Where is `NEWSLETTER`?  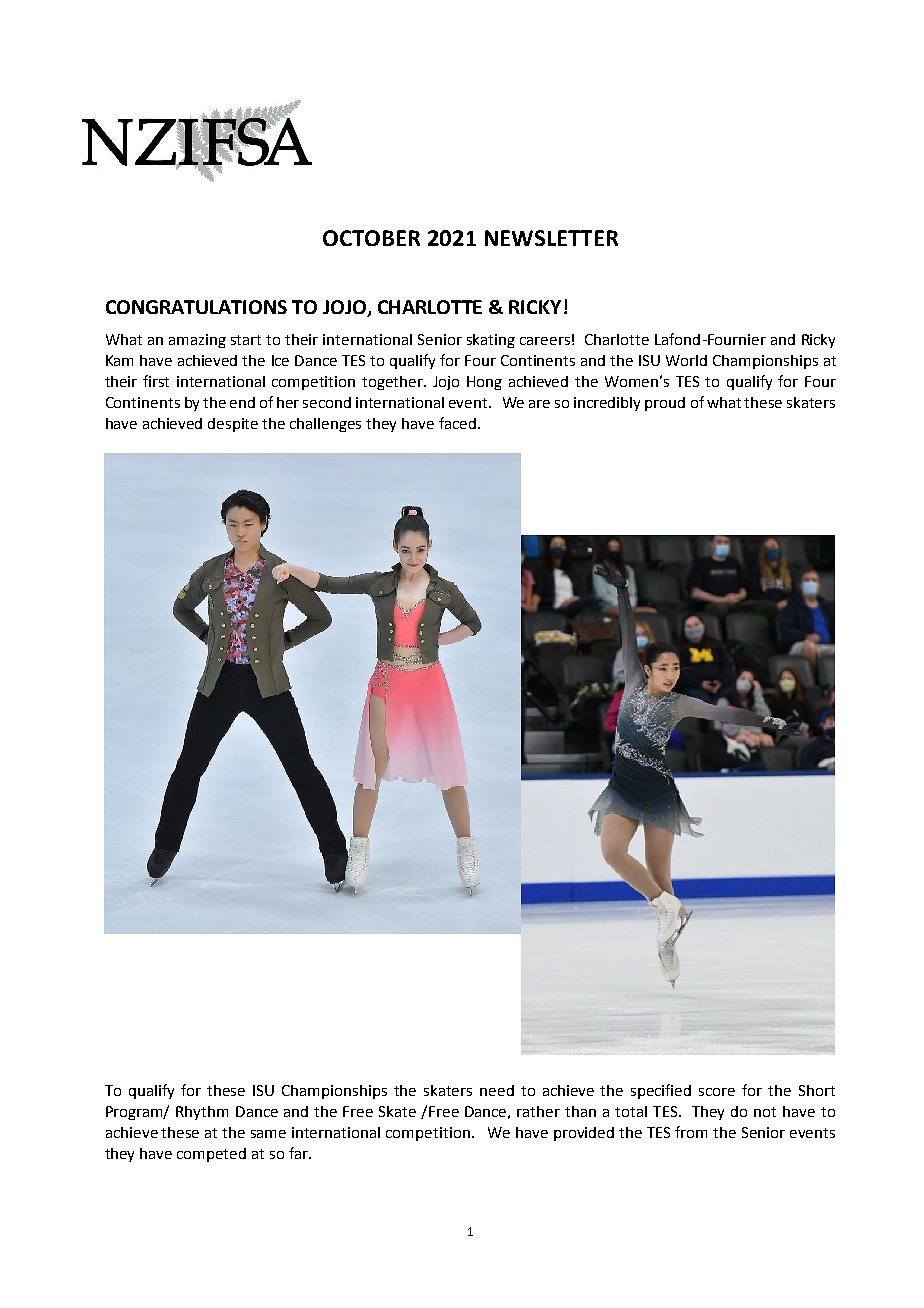
NEWSLETTER is located at coordinates (551, 238).
